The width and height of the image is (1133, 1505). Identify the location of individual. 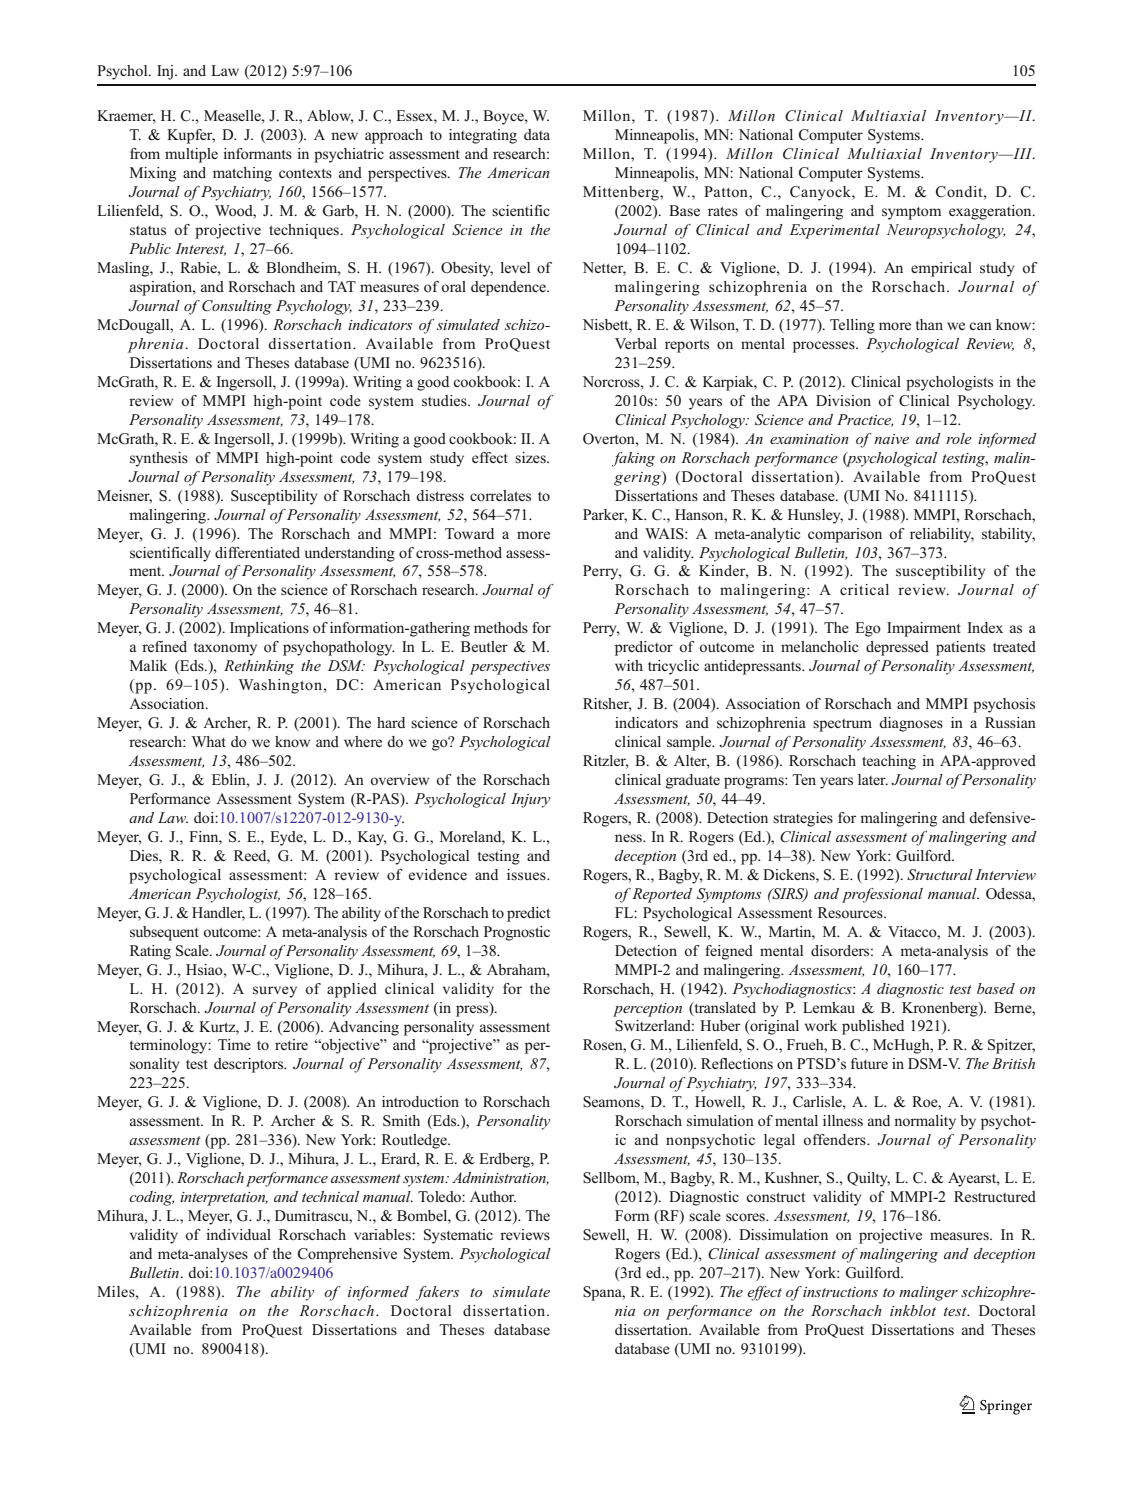
(238, 1234).
